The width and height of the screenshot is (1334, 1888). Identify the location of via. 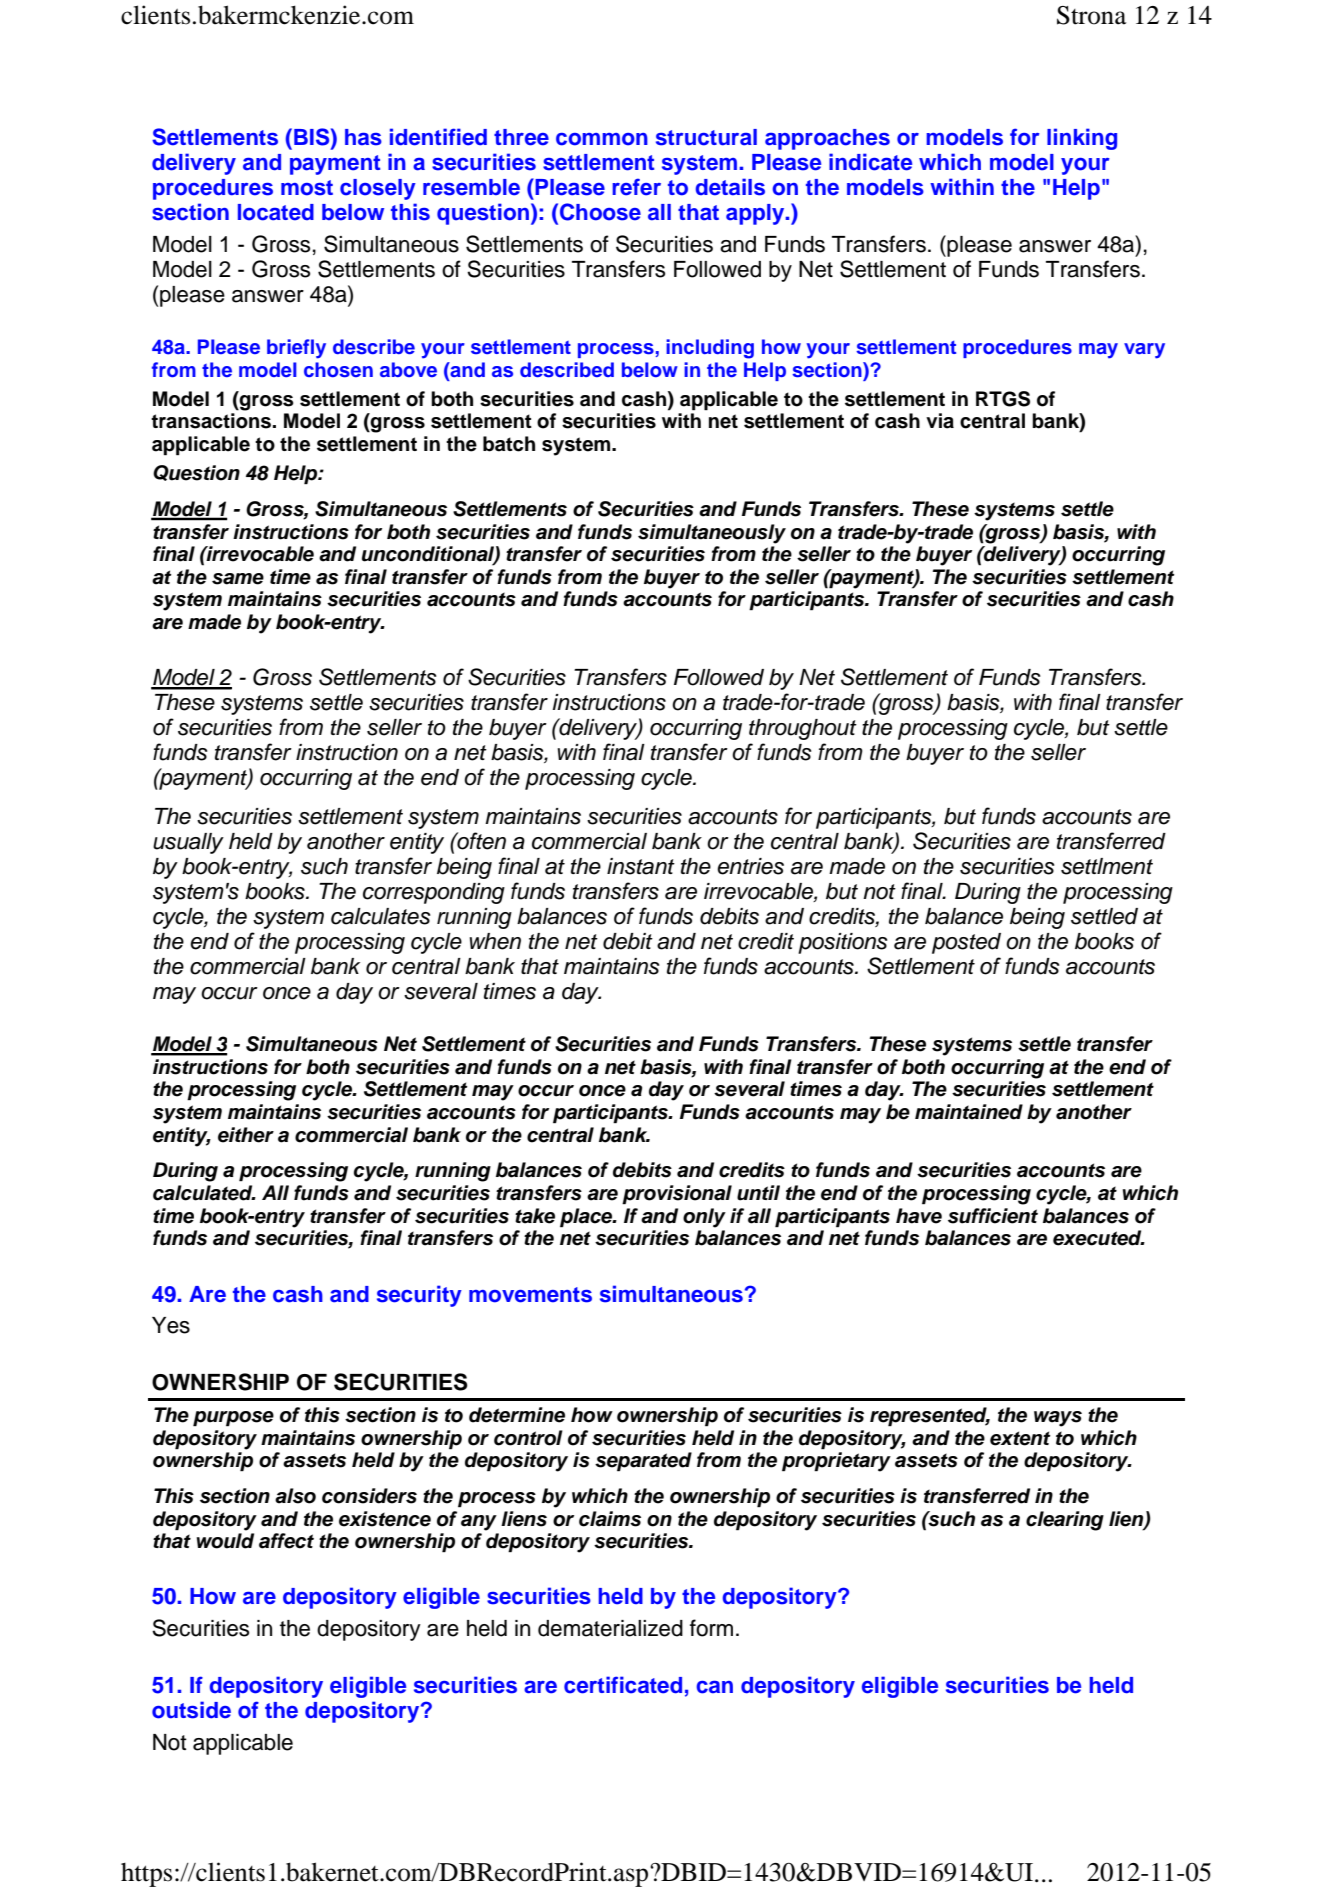
(940, 421).
